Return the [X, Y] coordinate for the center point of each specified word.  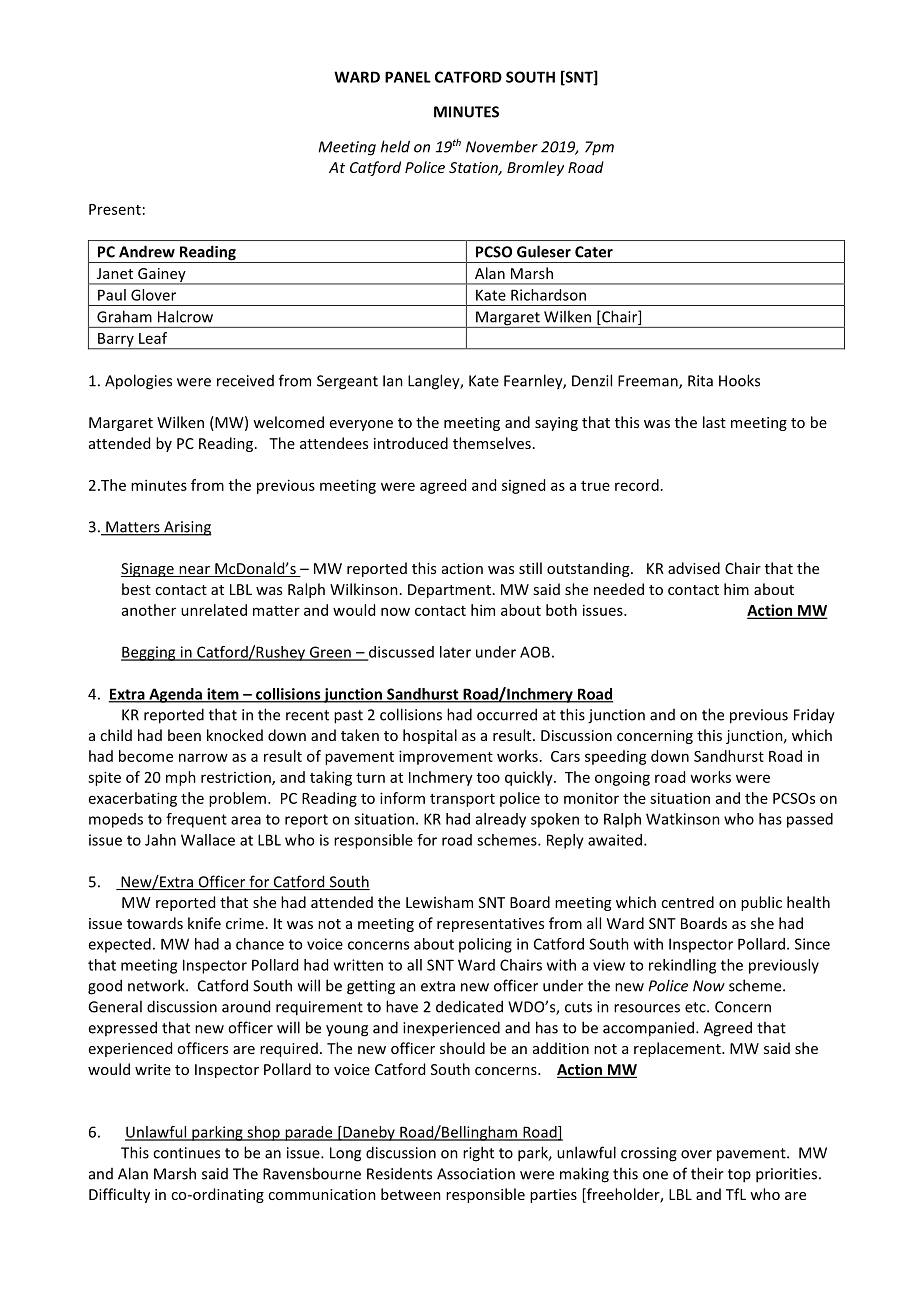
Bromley [535, 168]
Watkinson [683, 819]
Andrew [147, 251]
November [502, 146]
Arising [187, 528]
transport [462, 800]
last [714, 422]
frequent [196, 820]
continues [186, 1153]
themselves [492, 443]
